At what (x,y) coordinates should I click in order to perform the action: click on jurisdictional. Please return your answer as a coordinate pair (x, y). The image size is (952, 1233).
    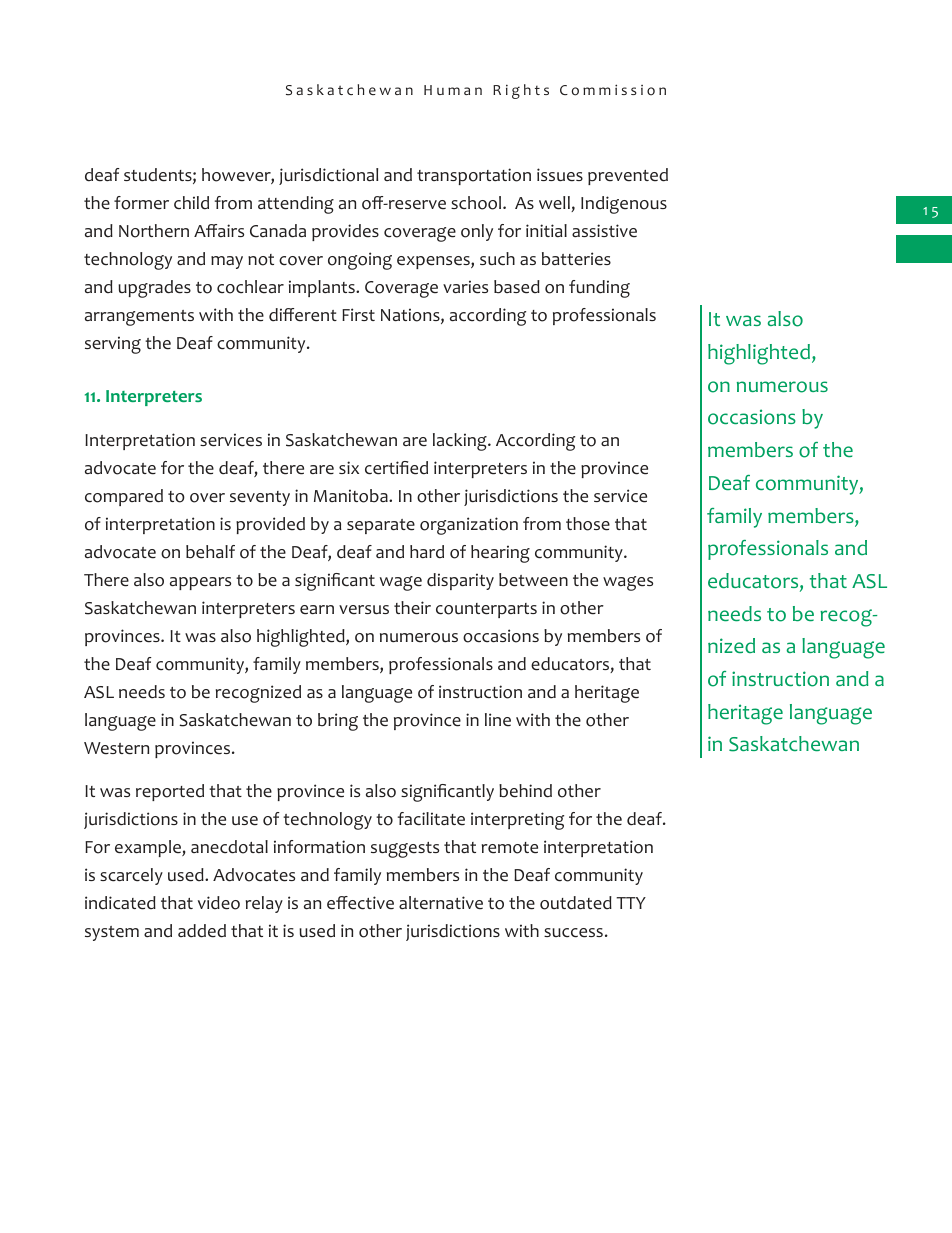
    Looking at the image, I should click on (328, 176).
